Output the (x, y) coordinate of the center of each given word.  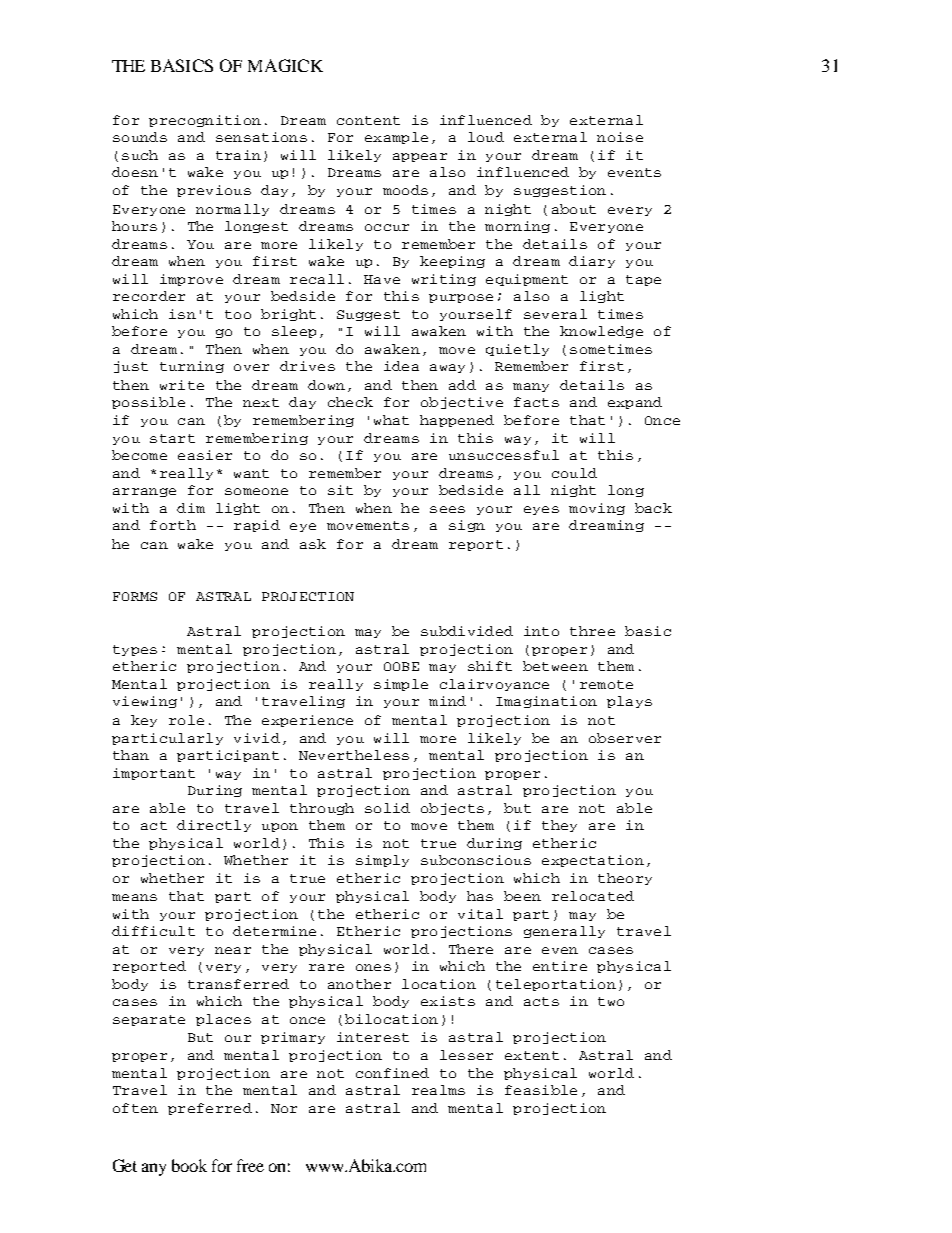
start (172, 438)
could (574, 473)
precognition (205, 121)
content (368, 120)
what (391, 420)
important (154, 774)
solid (387, 808)
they (559, 826)
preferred (210, 1109)
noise (620, 137)
